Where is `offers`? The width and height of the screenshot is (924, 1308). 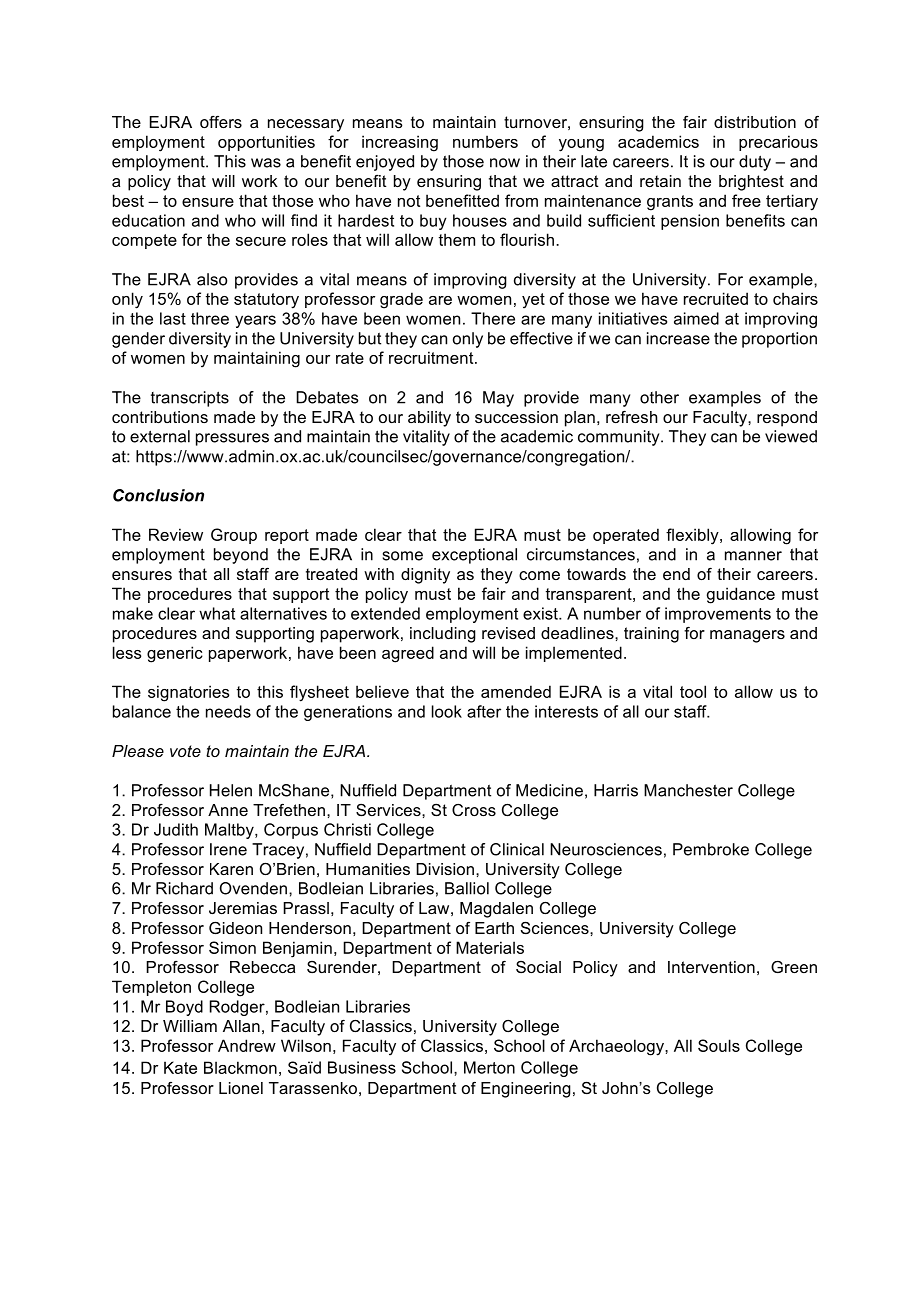 offers is located at coordinates (221, 122).
